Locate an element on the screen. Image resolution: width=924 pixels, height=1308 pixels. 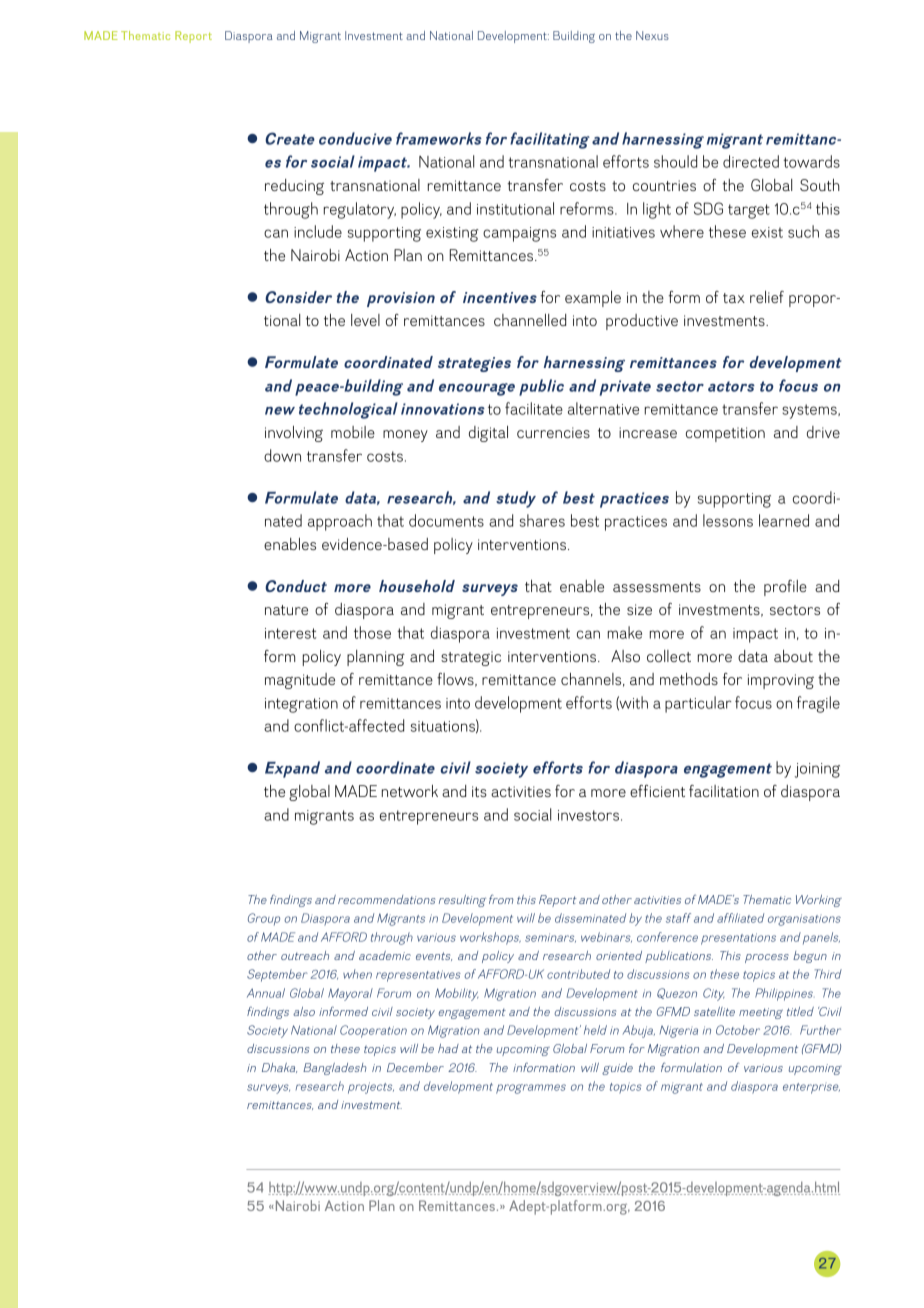
programmes is located at coordinates (531, 1089).
